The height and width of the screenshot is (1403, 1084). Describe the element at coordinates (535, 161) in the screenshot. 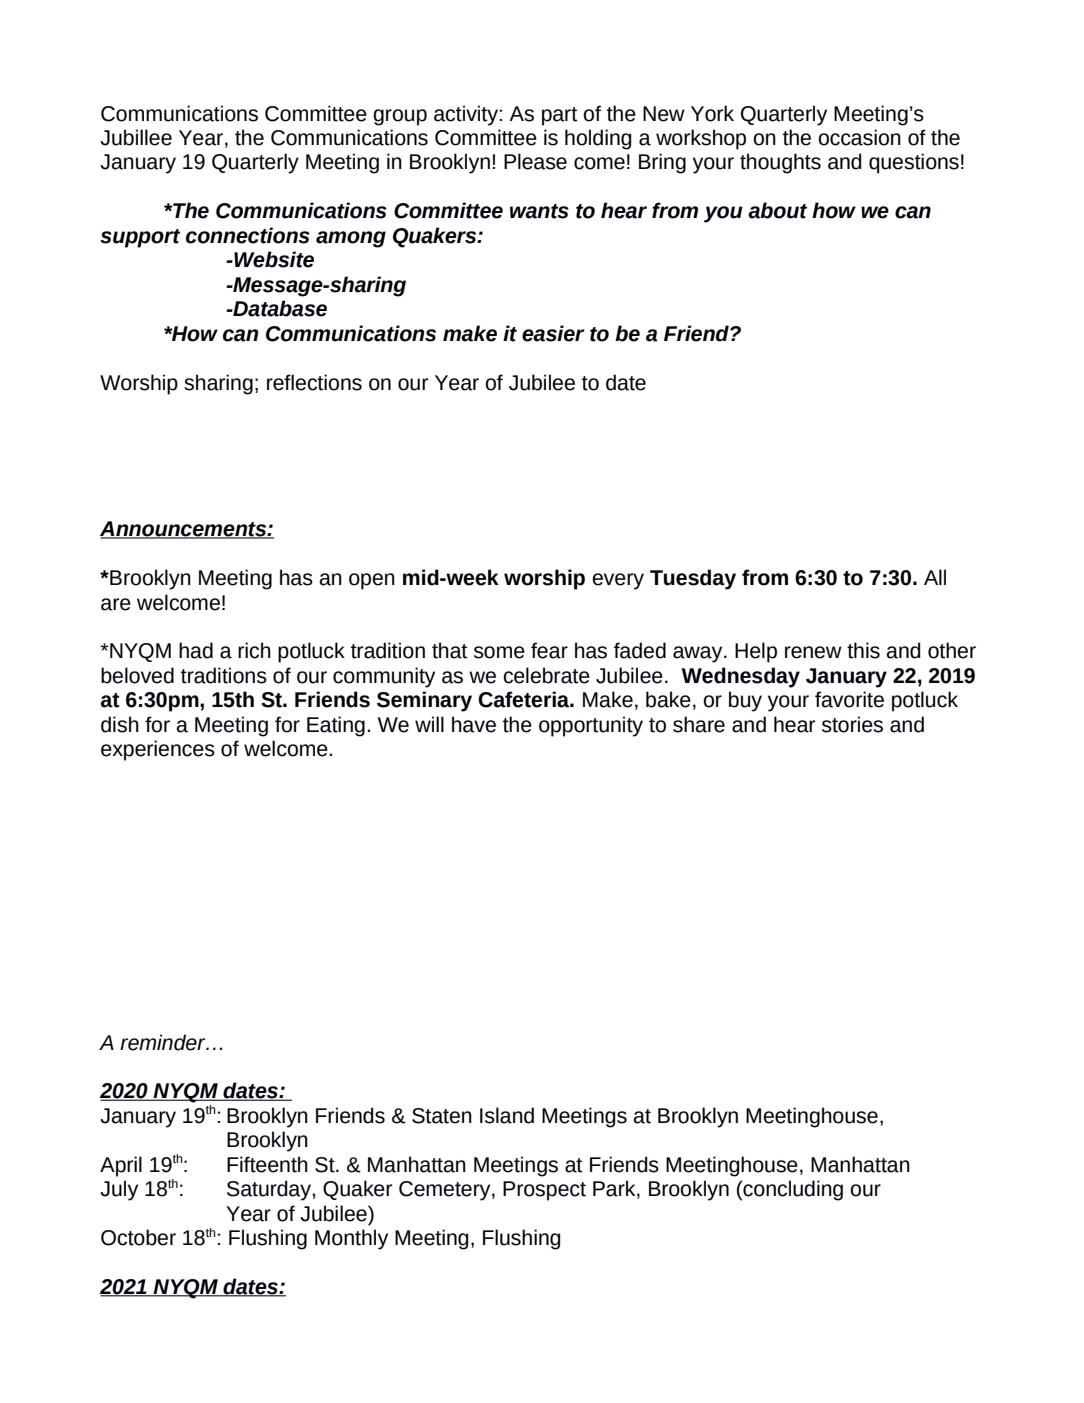

I see `Please` at that location.
